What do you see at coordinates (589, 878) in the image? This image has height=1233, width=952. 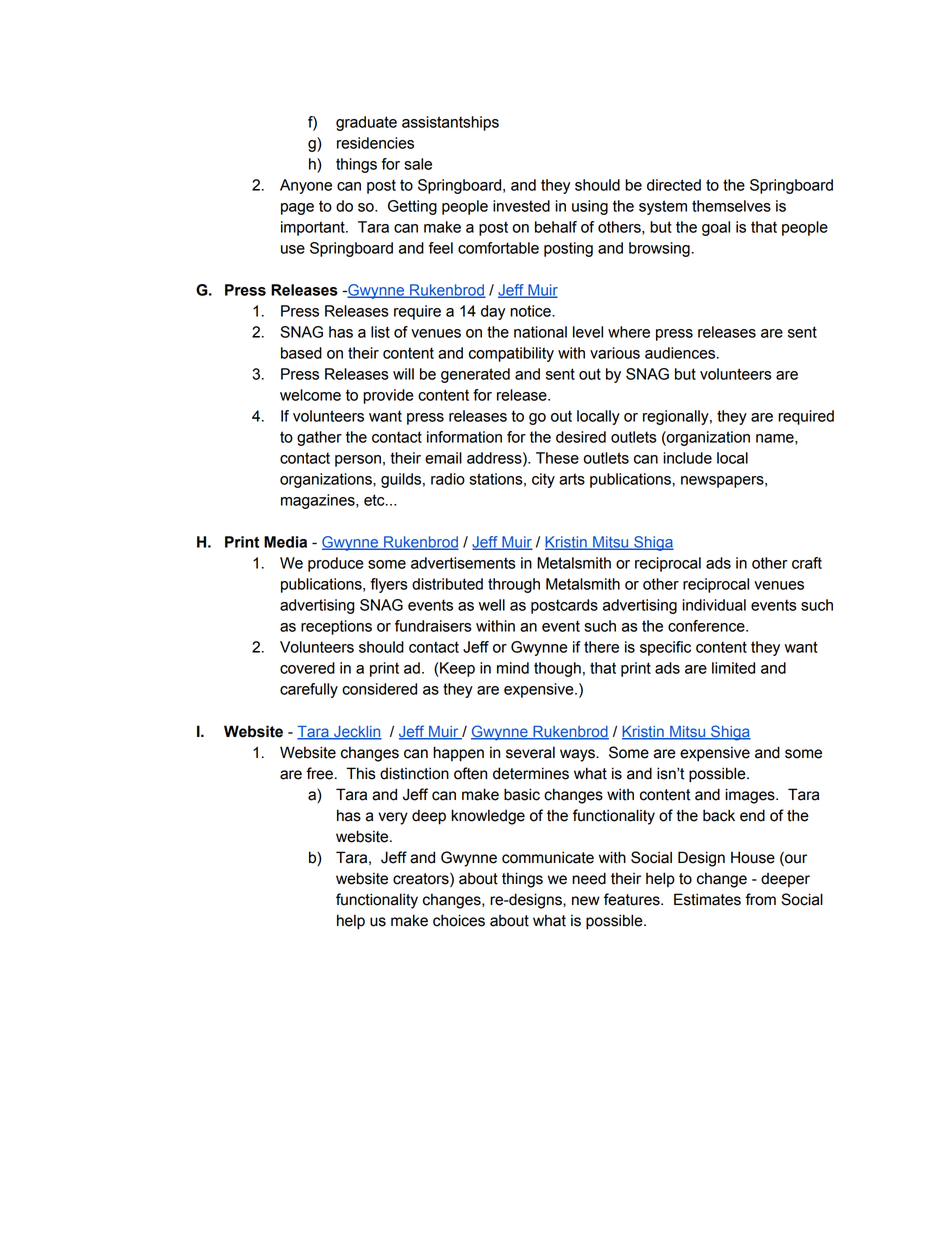 I see `need` at bounding box center [589, 878].
